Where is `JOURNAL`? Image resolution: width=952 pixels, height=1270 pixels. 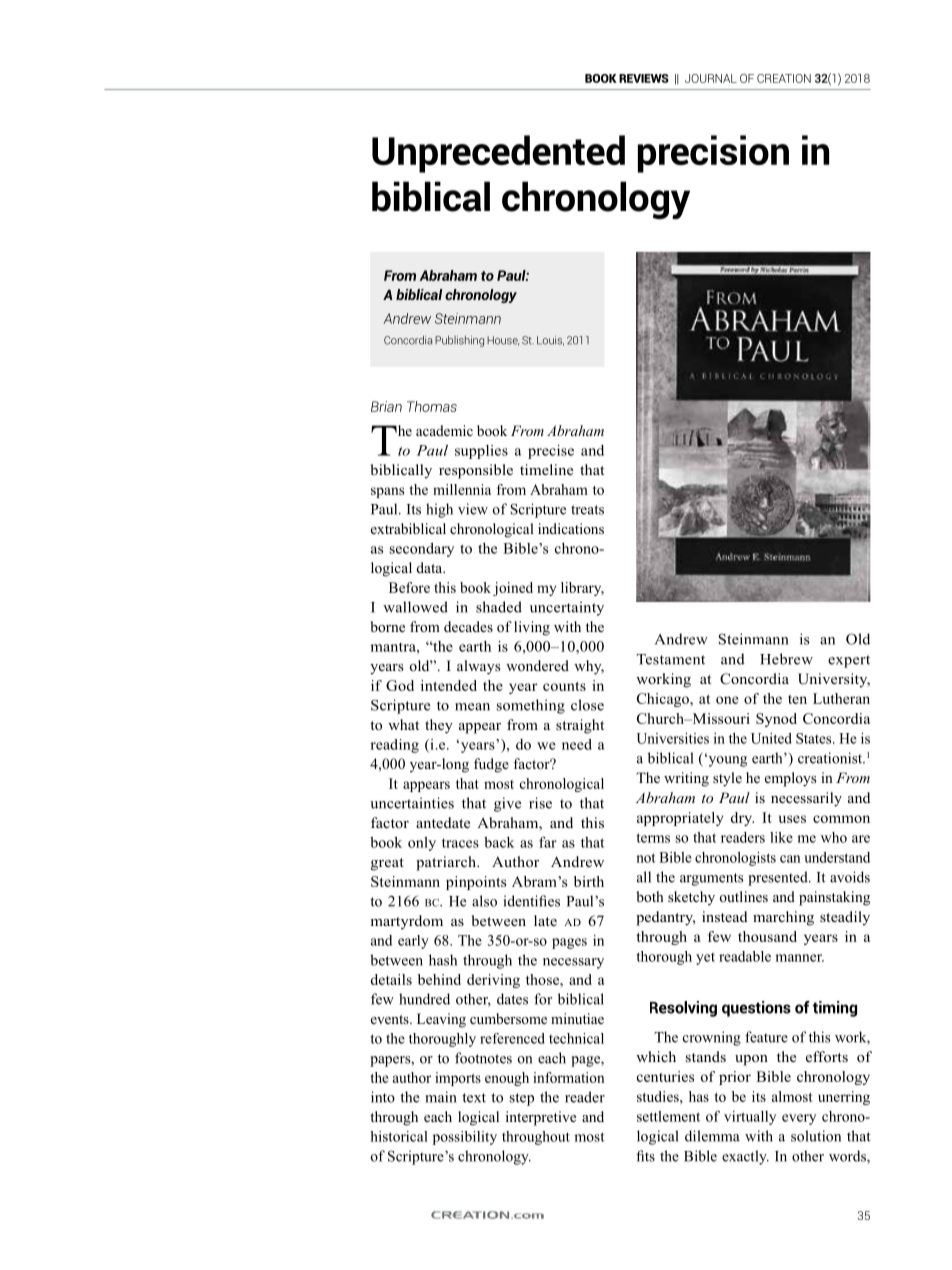
JOURNAL is located at coordinates (711, 78).
